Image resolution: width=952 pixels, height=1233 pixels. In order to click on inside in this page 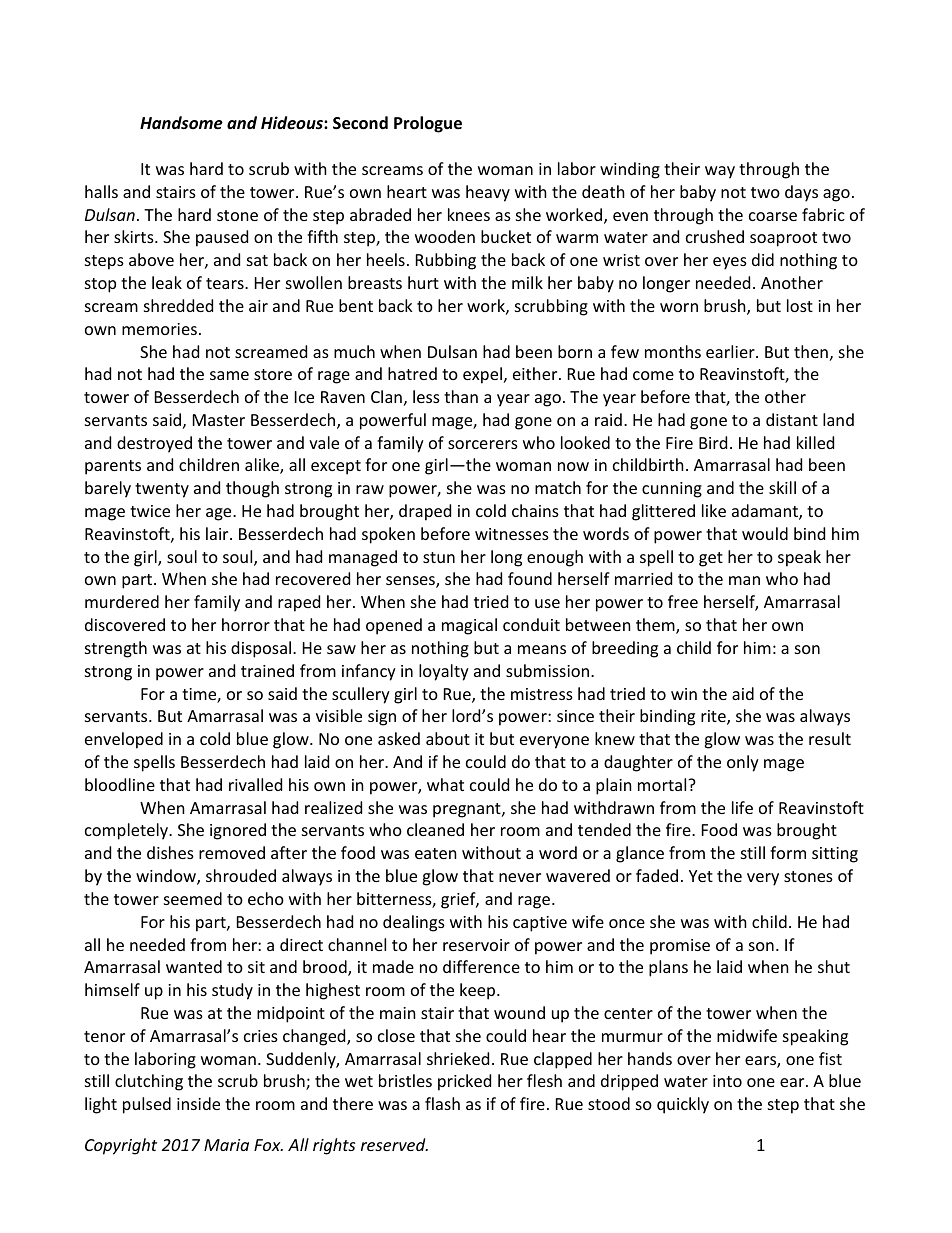, I will do `click(198, 1103)`.
